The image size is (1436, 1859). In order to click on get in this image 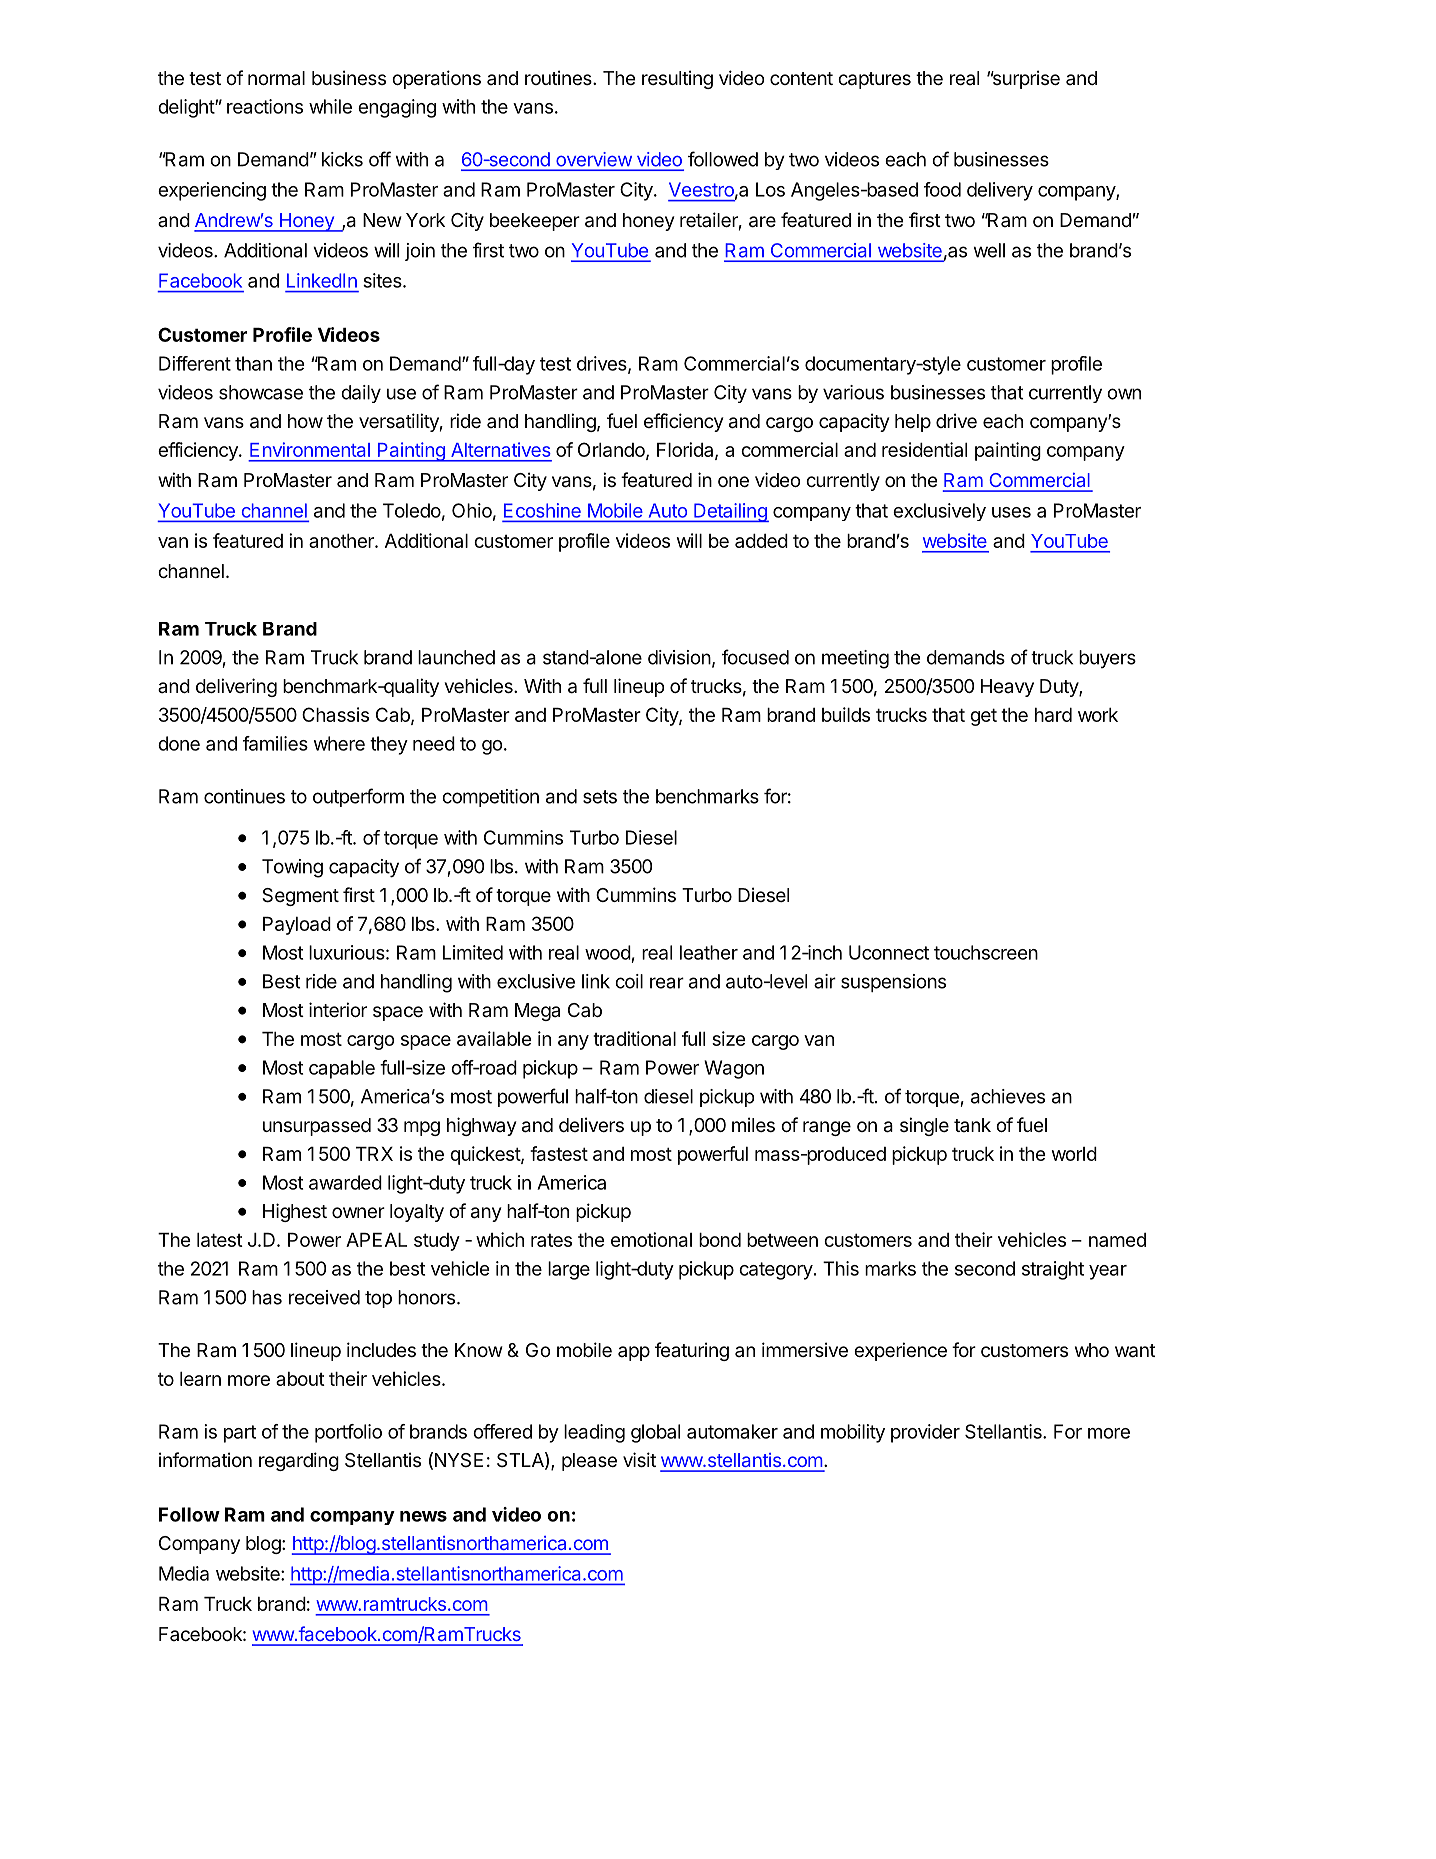, I will do `click(983, 717)`.
